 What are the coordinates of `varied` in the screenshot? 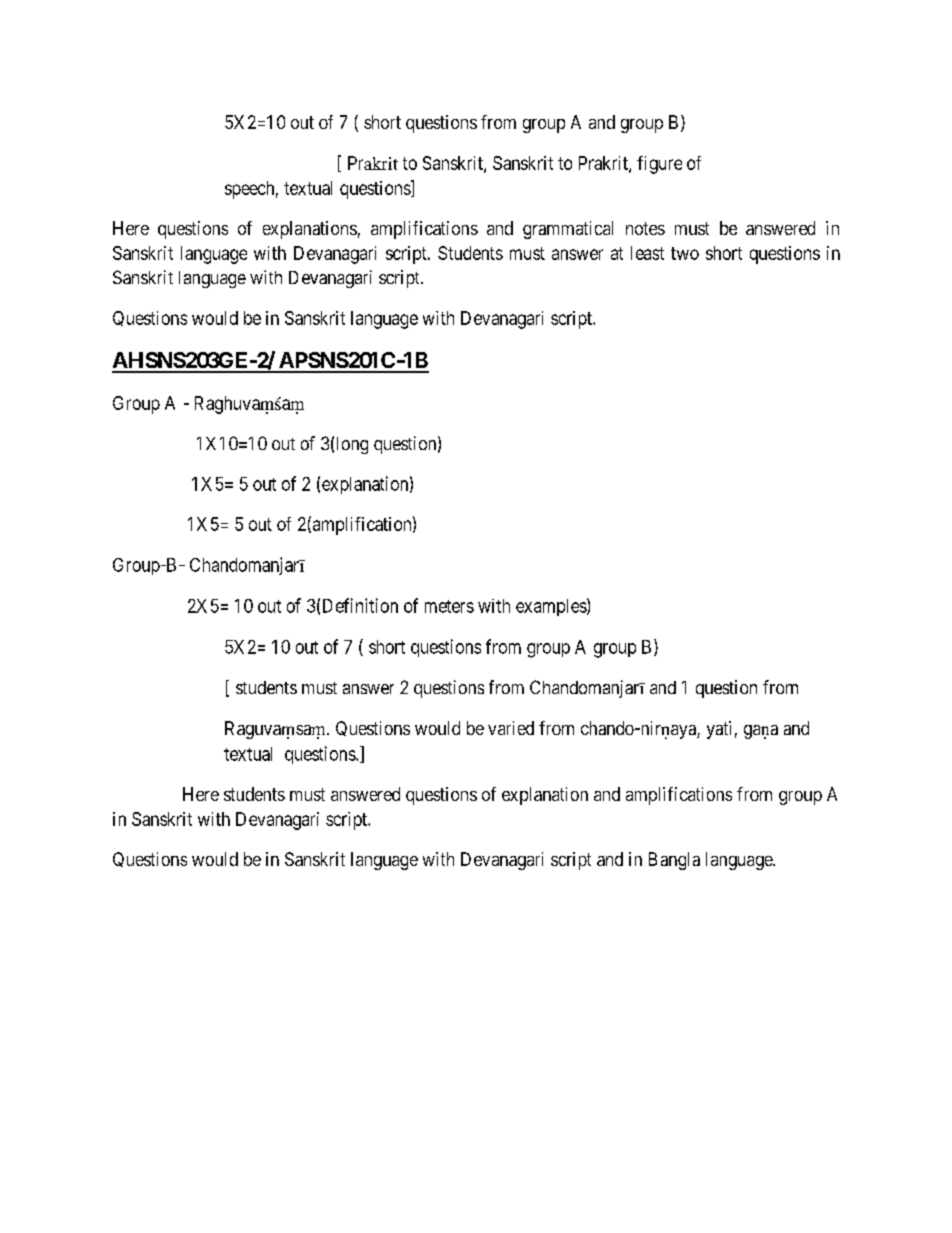 It's located at (511, 728).
